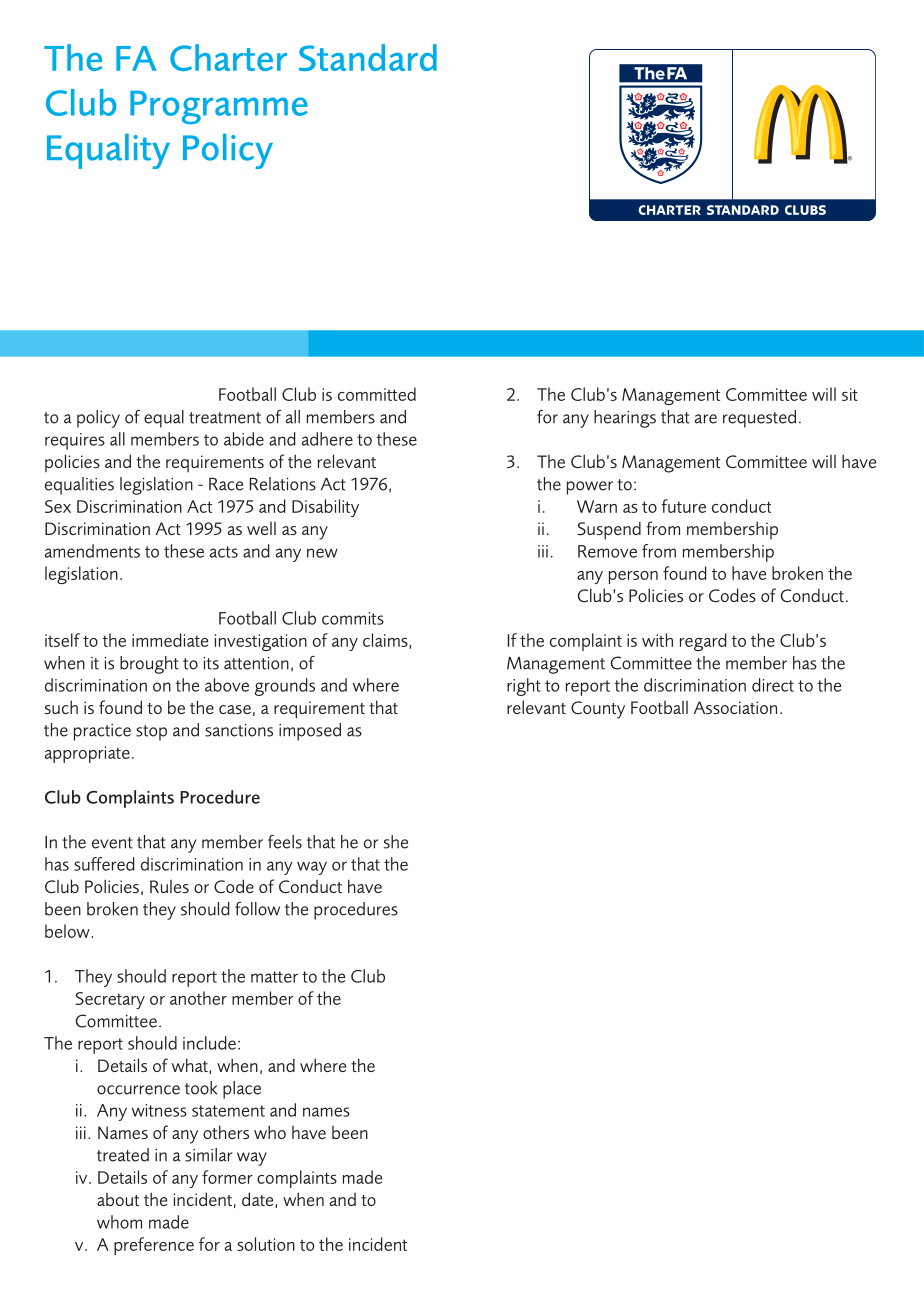 The height and width of the image is (1308, 924). What do you see at coordinates (524, 687) in the image?
I see `right` at bounding box center [524, 687].
